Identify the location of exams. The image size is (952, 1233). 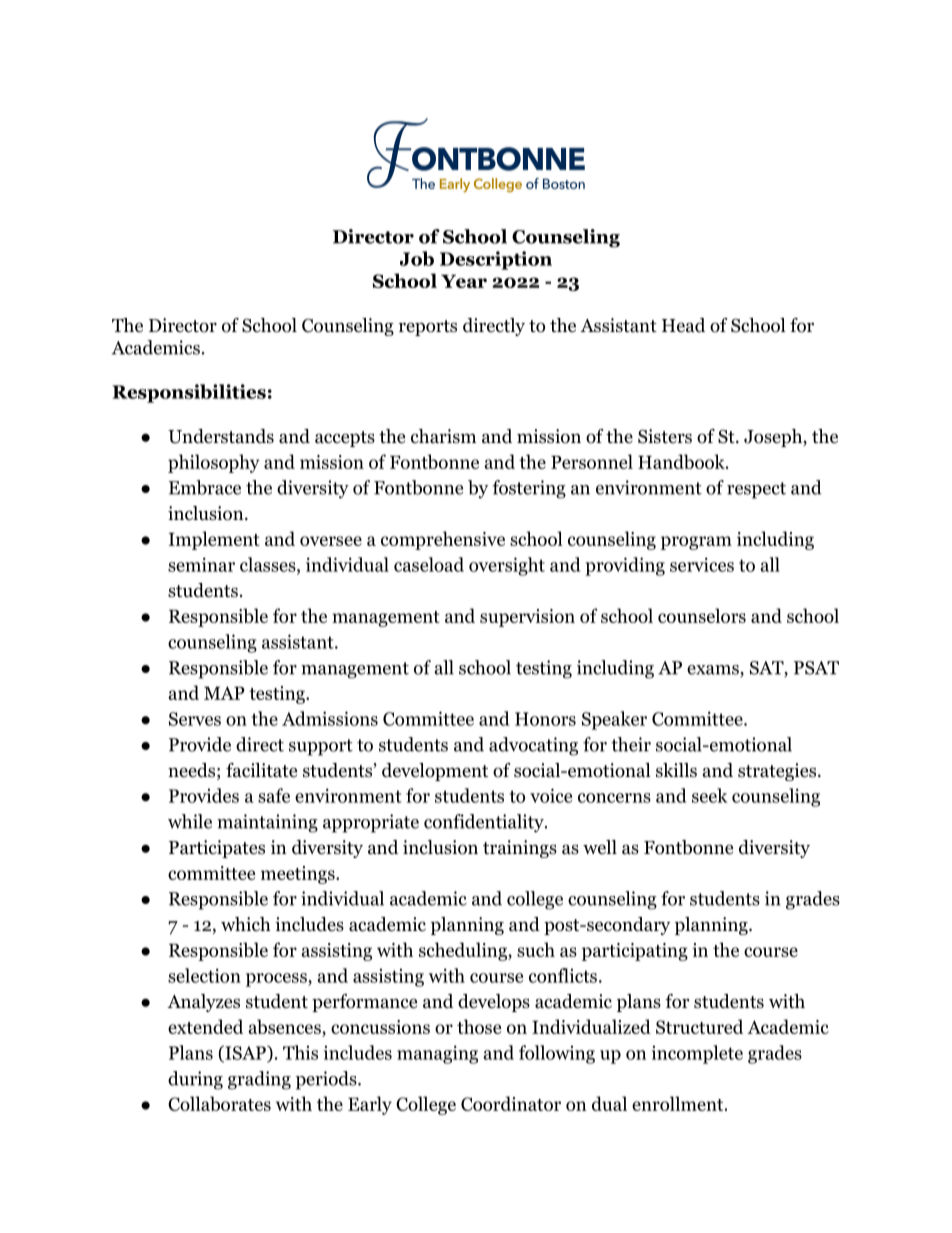
(714, 671).
